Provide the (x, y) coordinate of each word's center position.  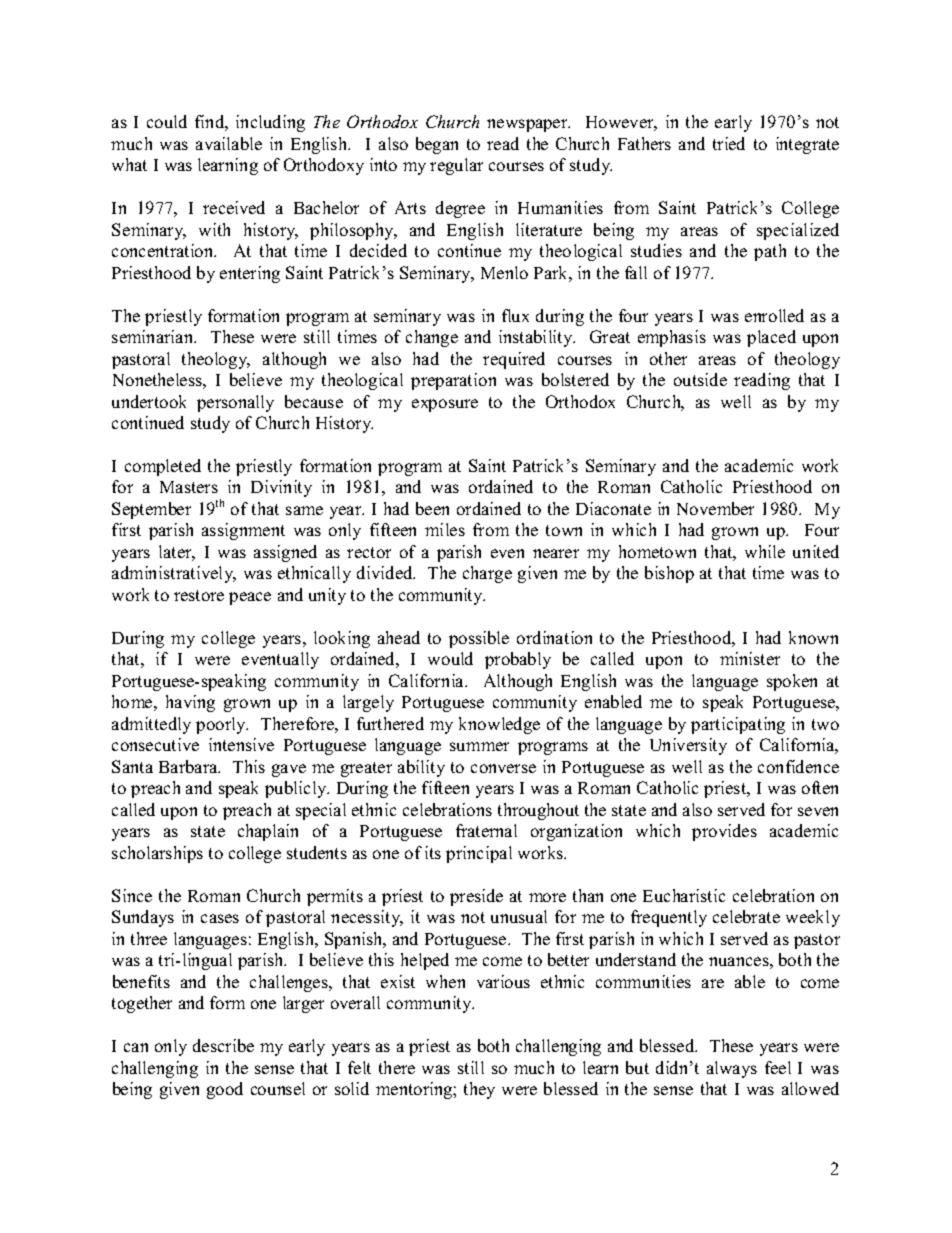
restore (199, 595)
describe (223, 1045)
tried (729, 143)
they (479, 1090)
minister (750, 658)
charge (487, 574)
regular (456, 166)
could (167, 121)
